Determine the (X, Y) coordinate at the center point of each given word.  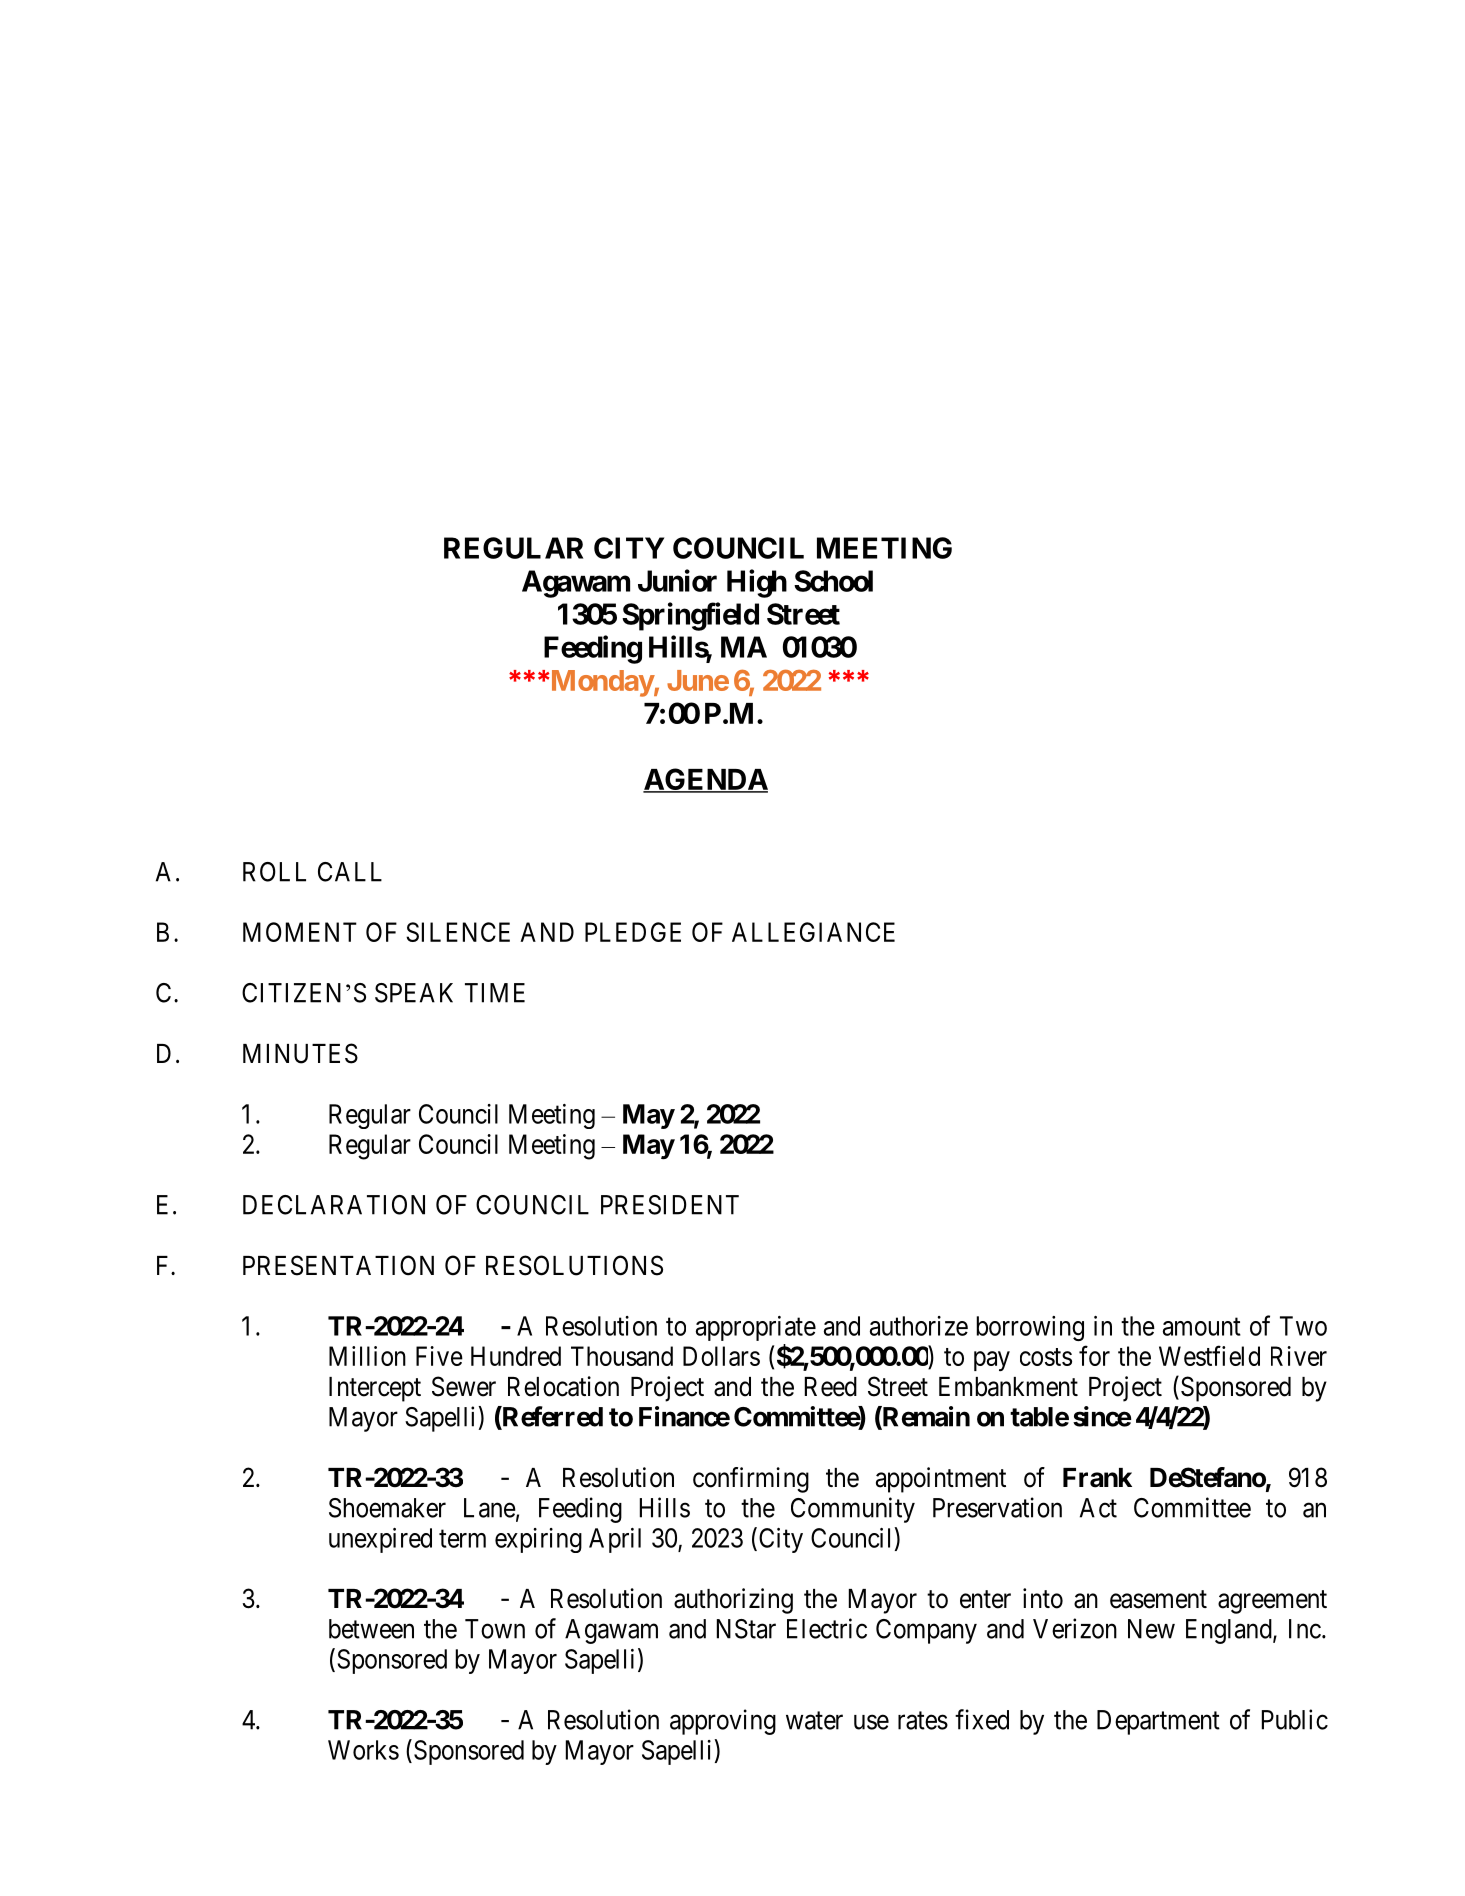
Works (363, 1750)
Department (1158, 1722)
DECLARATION (334, 1205)
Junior (677, 580)
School (833, 581)
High (757, 583)
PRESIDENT (670, 1205)
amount (1202, 1327)
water (814, 1720)
